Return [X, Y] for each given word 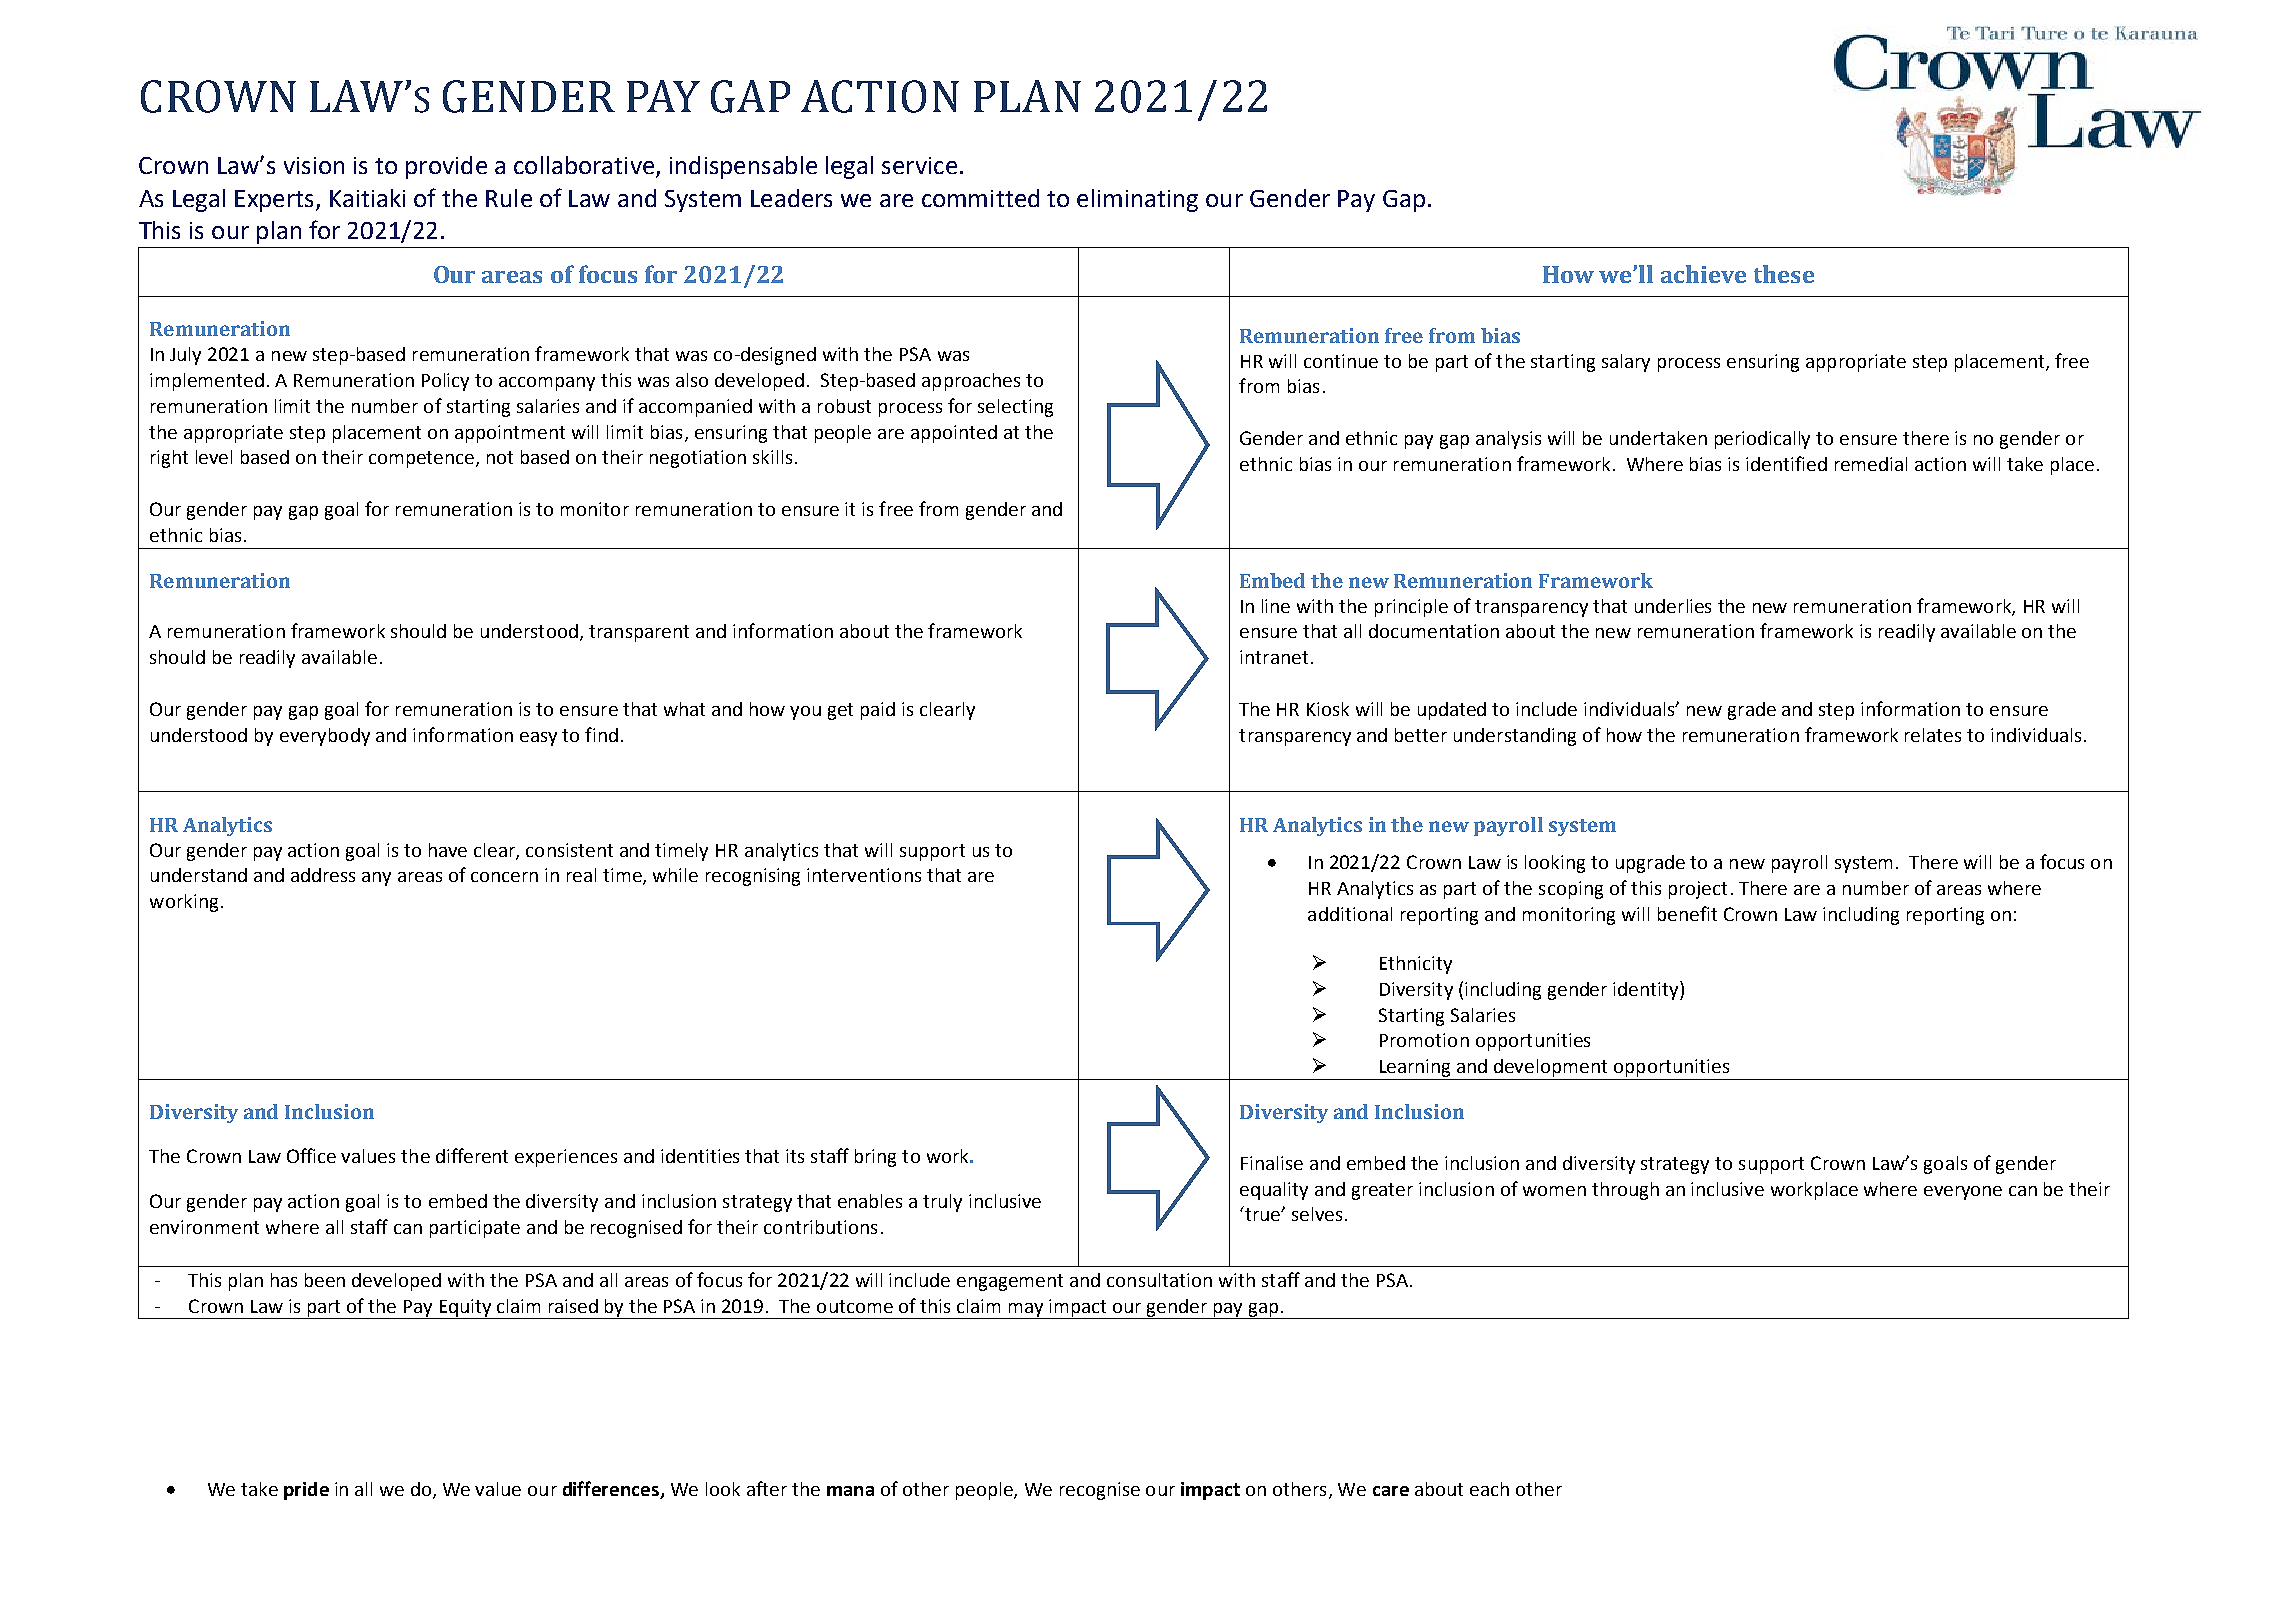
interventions [864, 875]
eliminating [1137, 200]
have [448, 850]
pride [306, 1491]
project [1698, 890]
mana [850, 1491]
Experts [274, 201]
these [1784, 274]
